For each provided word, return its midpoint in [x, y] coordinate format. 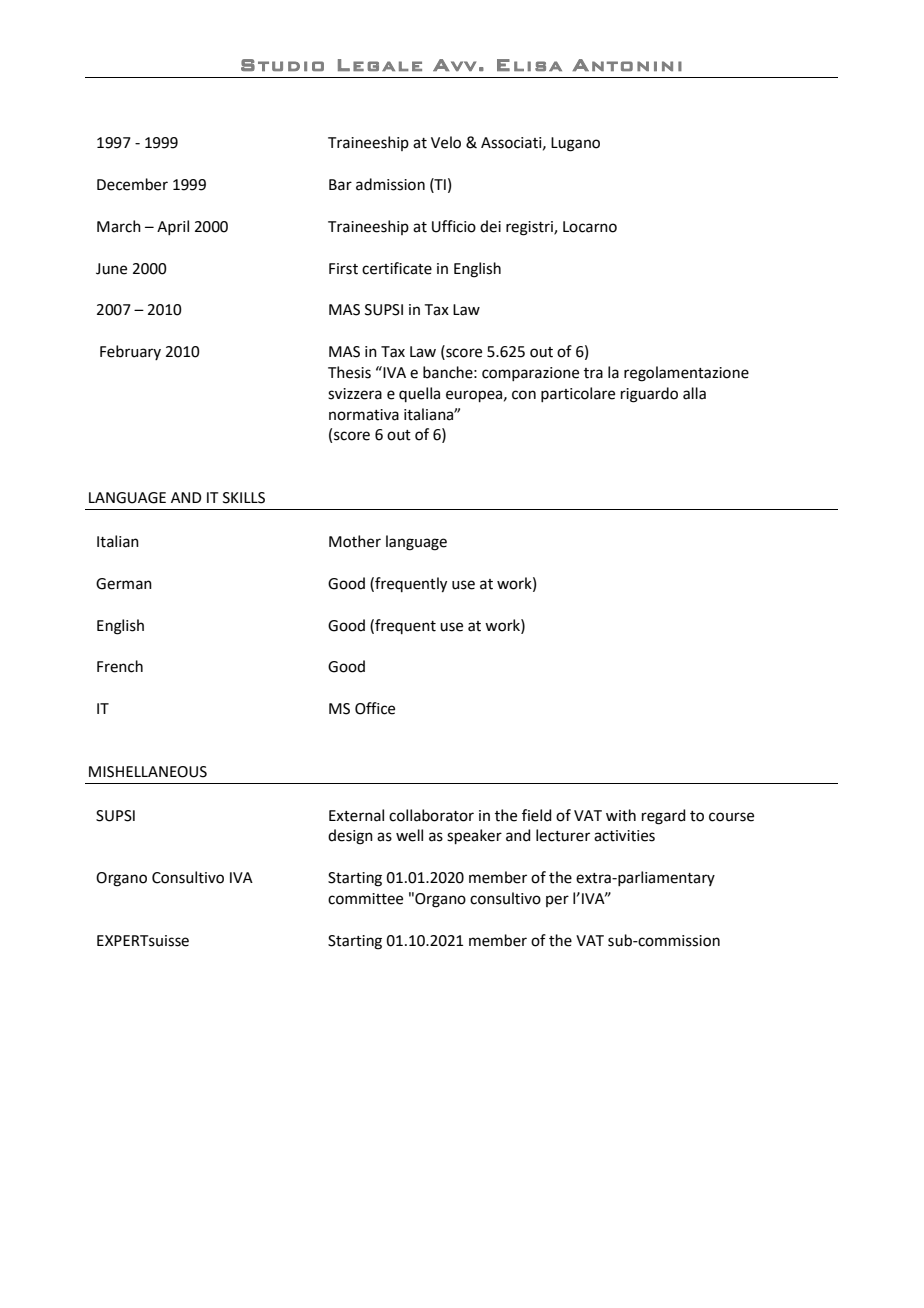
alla [694, 393]
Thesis [349, 372]
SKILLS [244, 498]
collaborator [431, 815]
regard [664, 817]
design [350, 837]
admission [390, 184]
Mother [355, 541]
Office [375, 708]
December [132, 184]
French [120, 666]
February [130, 352]
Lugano [575, 144]
